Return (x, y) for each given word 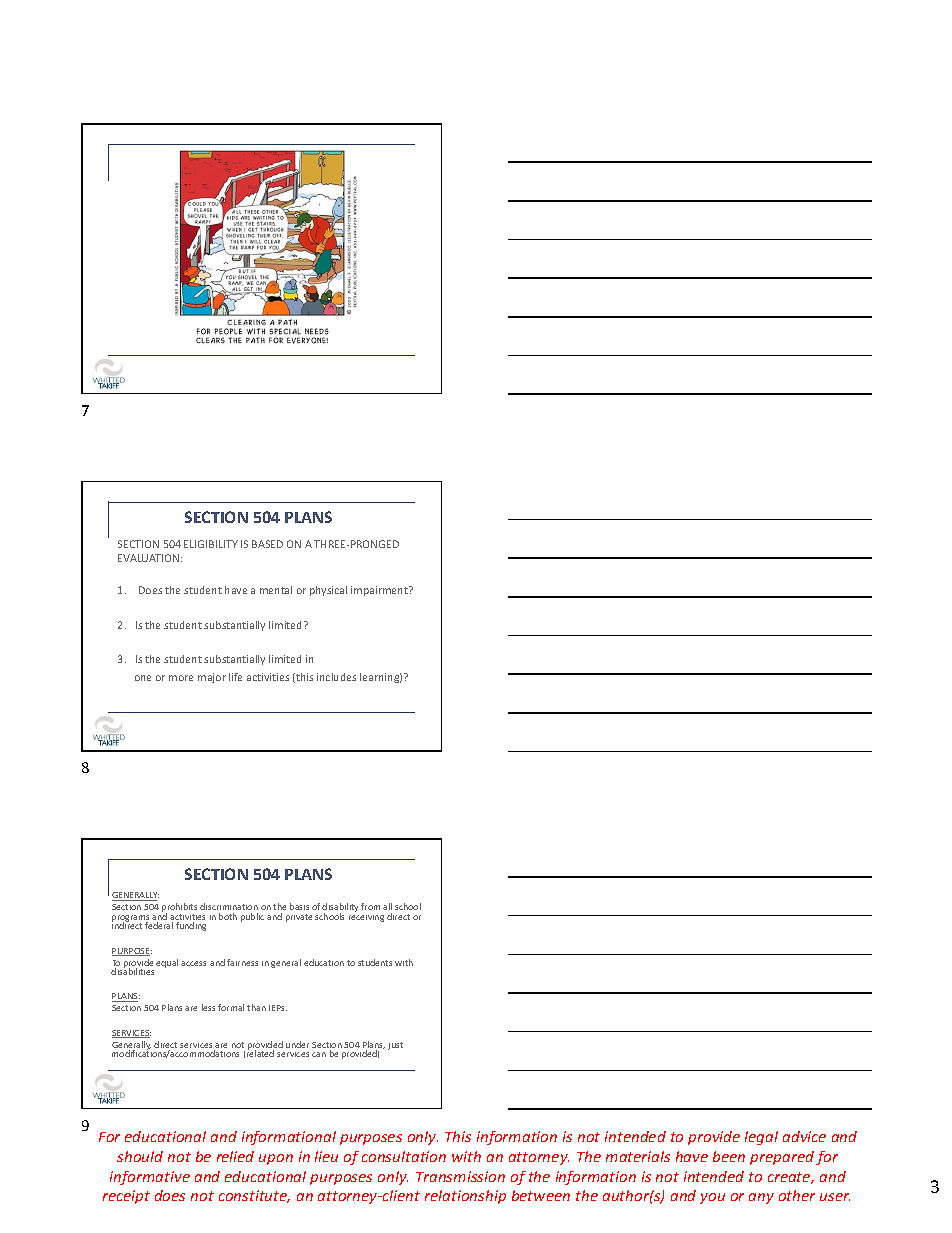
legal (761, 1138)
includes (336, 677)
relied (235, 1156)
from (370, 906)
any (761, 1198)
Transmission (460, 1176)
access (193, 963)
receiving (366, 916)
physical (328, 591)
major (212, 678)
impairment (380, 591)
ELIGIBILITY (211, 544)
